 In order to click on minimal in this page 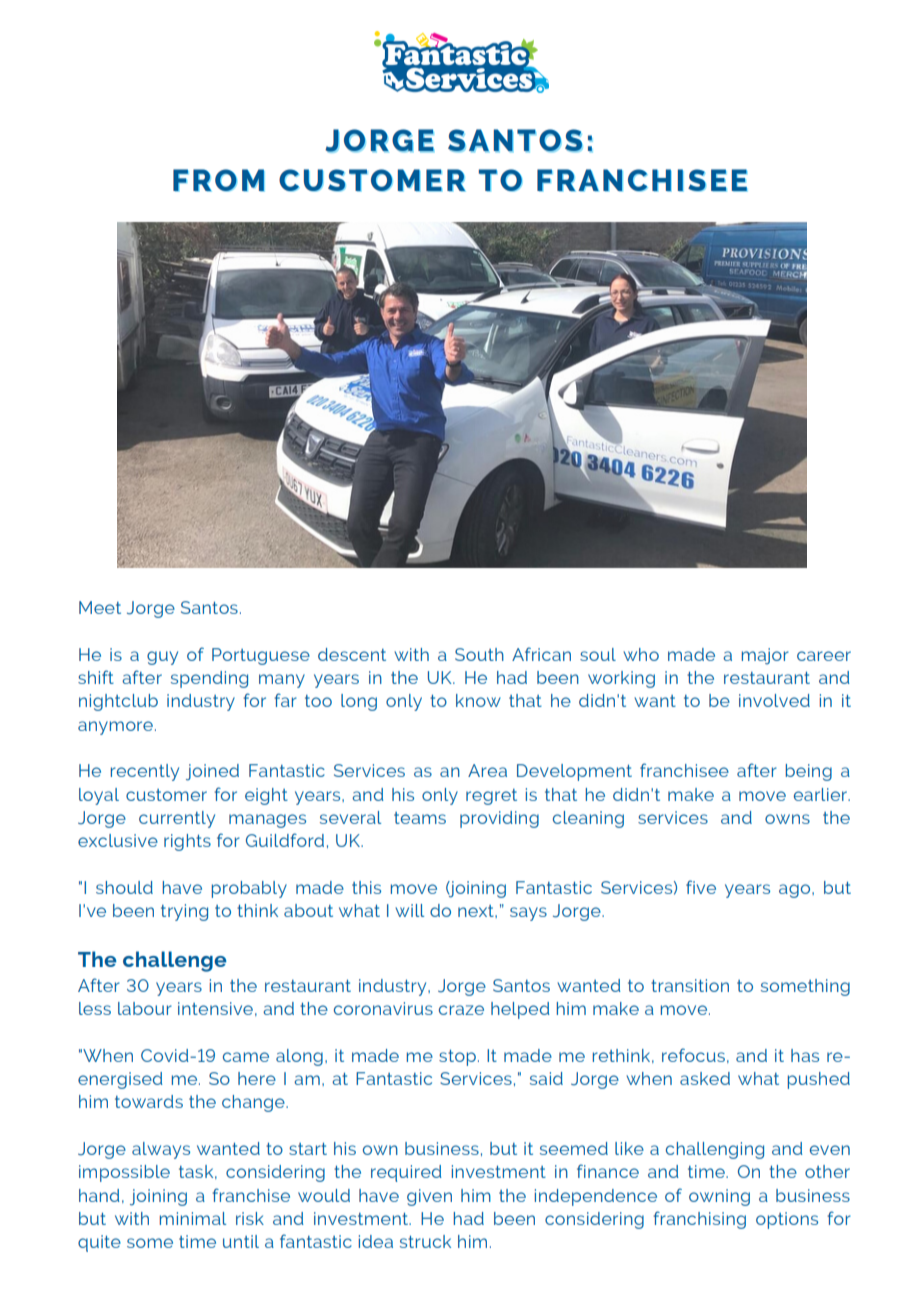, I will do `click(193, 1218)`.
